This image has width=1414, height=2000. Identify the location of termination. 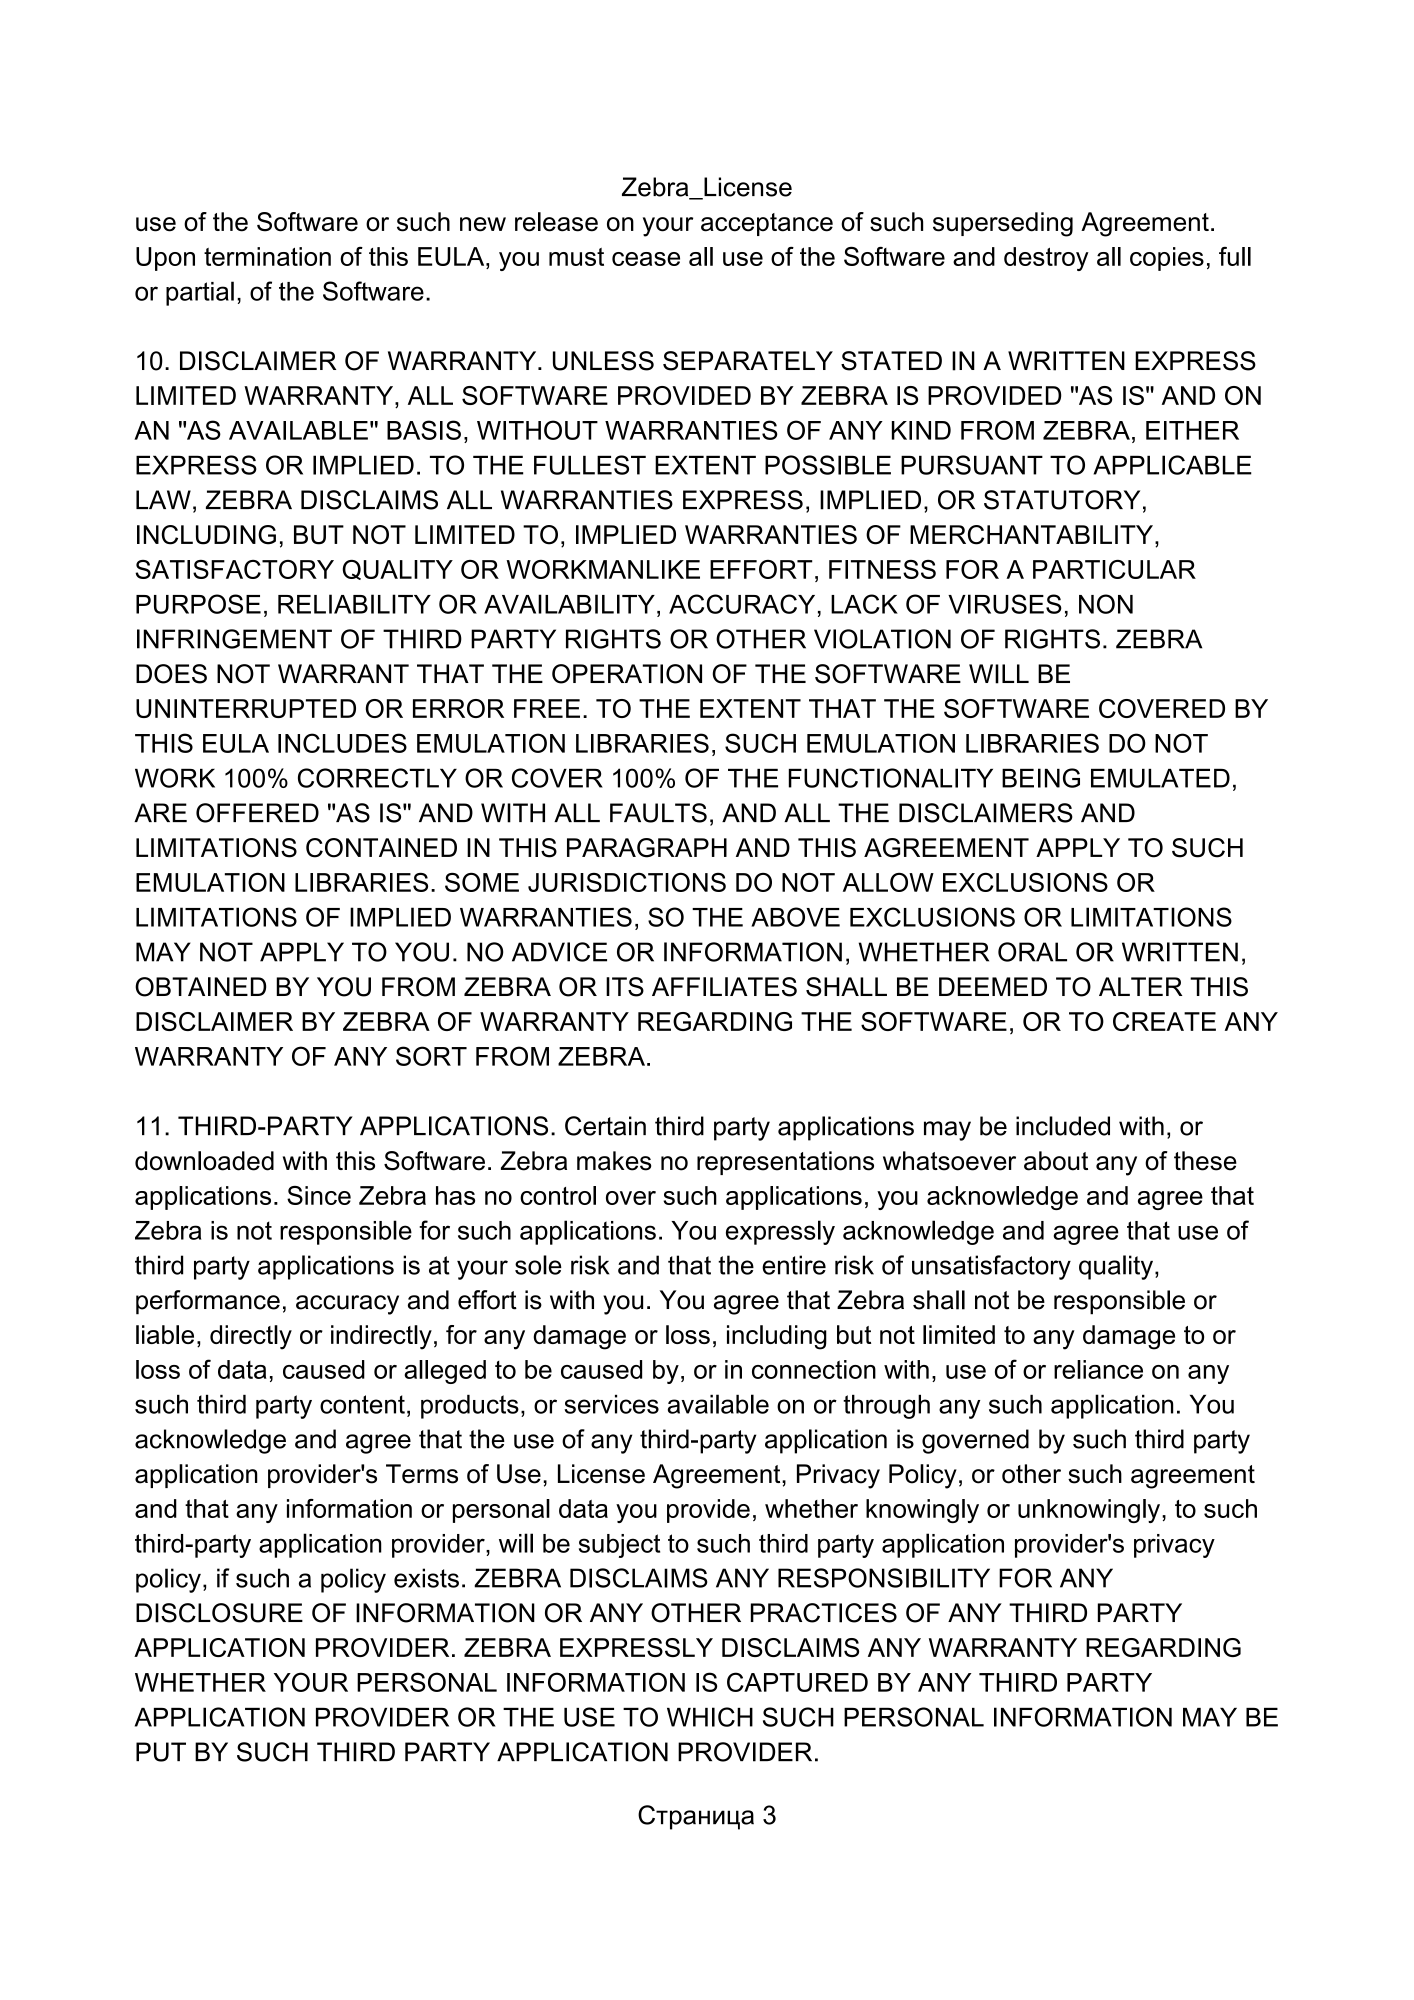
(267, 256).
